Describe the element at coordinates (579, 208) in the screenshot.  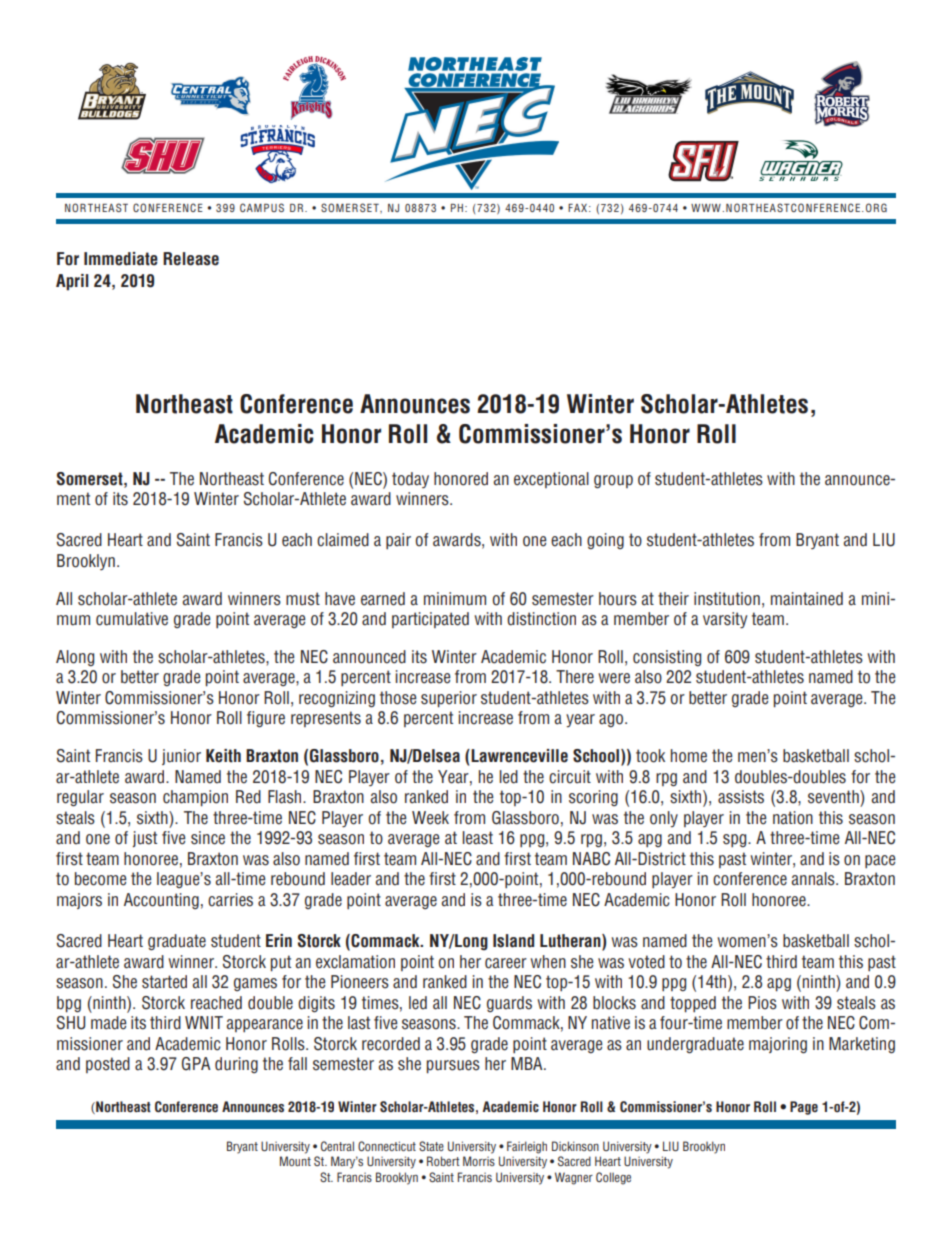
I see `FAX` at that location.
